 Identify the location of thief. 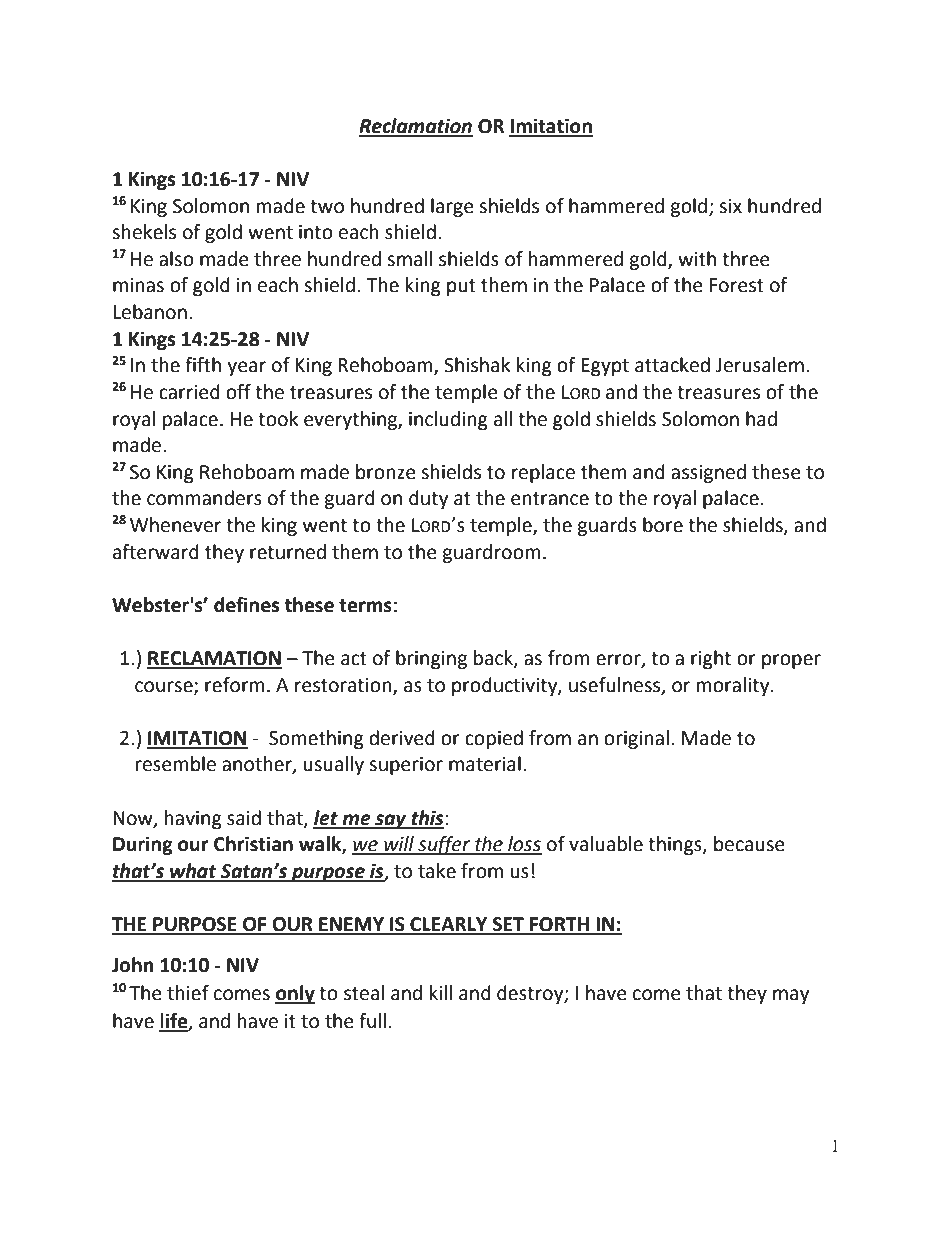
(188, 993).
